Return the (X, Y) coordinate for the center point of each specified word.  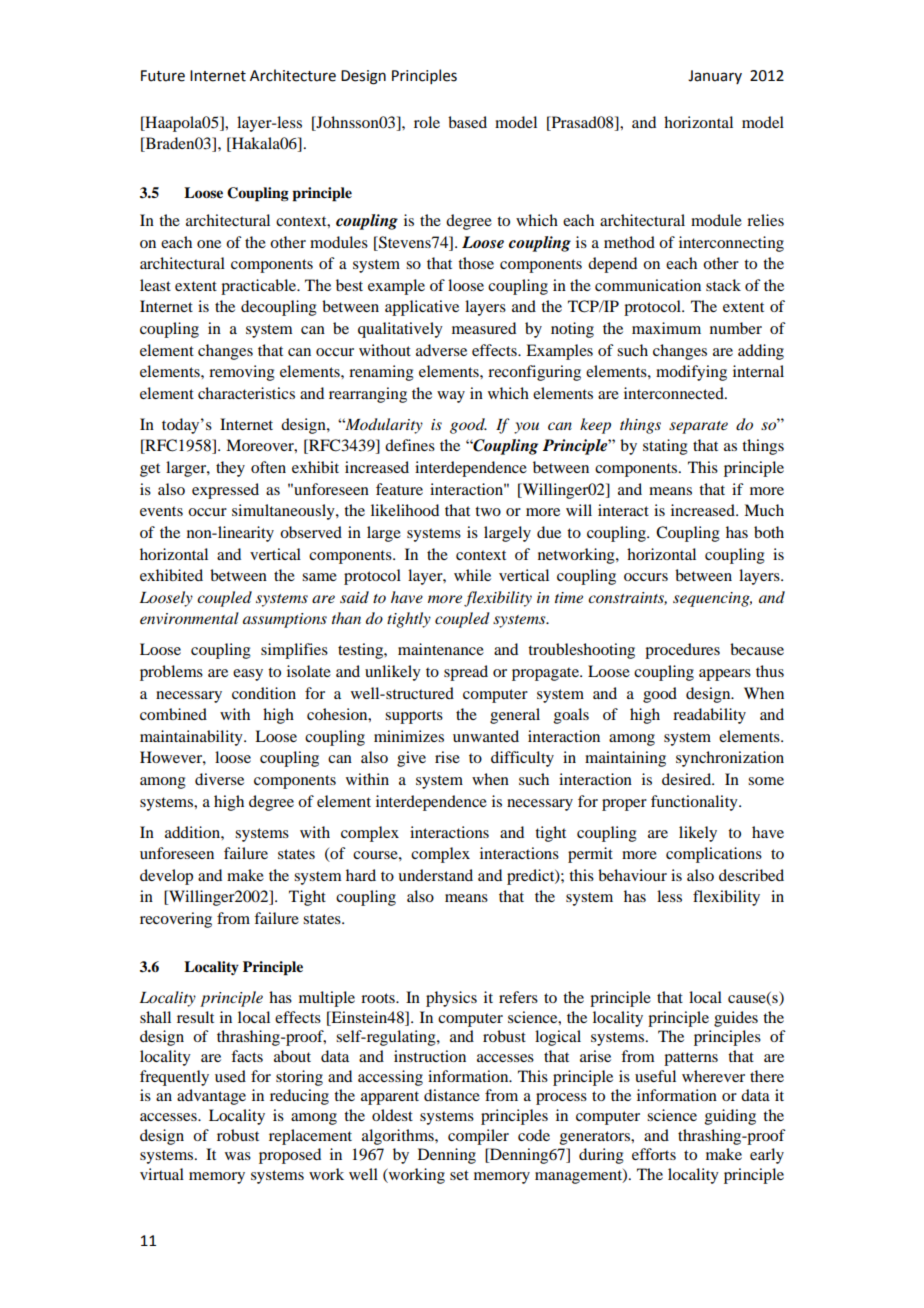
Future (163, 76)
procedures (682, 651)
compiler (478, 1137)
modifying (691, 373)
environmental (189, 618)
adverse (441, 350)
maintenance (441, 649)
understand (435, 875)
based (467, 122)
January (715, 77)
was (238, 1156)
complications (714, 855)
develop (166, 877)
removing (242, 373)
